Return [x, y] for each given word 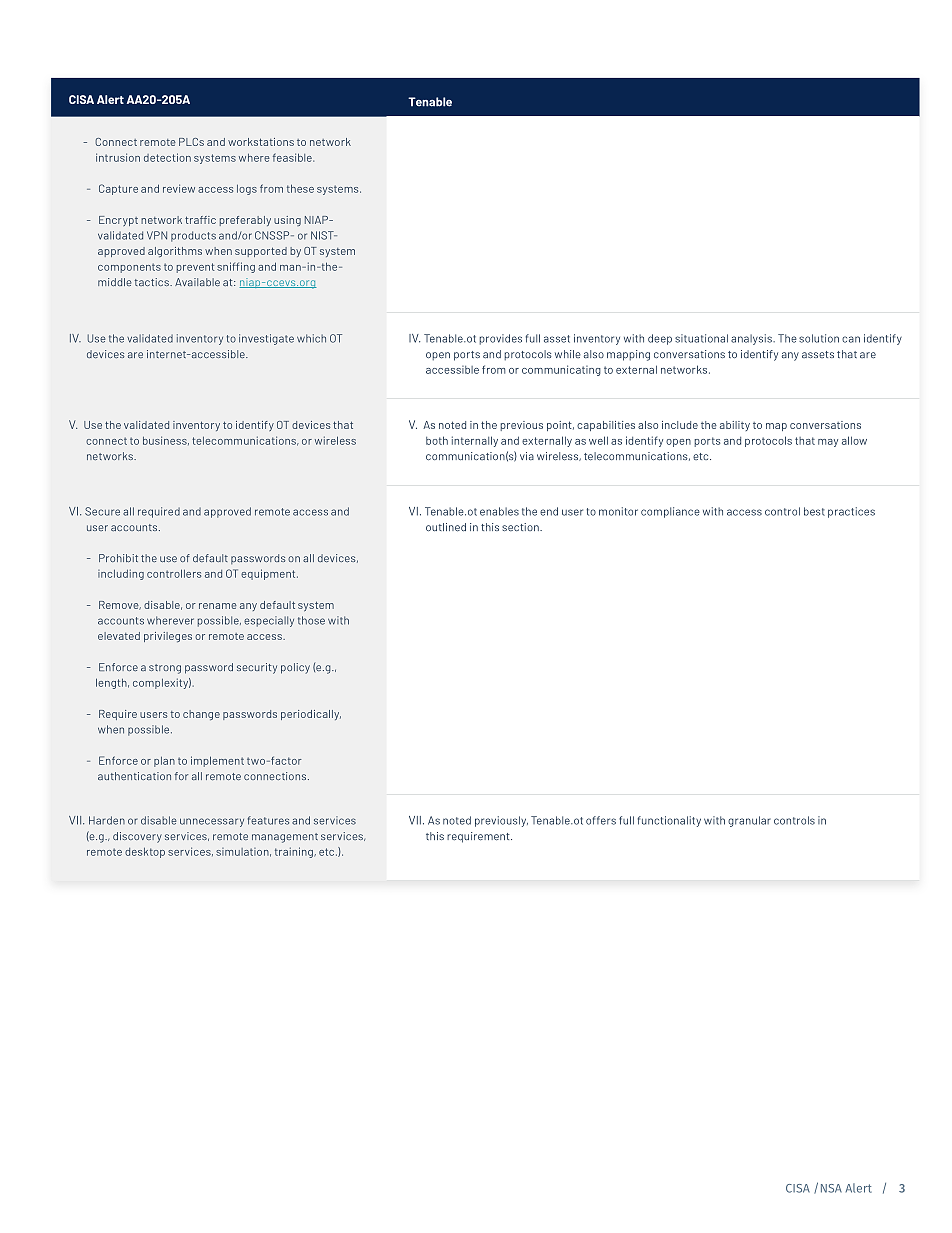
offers [601, 820]
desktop [145, 852]
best [814, 511]
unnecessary [212, 822]
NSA [831, 1188]
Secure [102, 511]
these [300, 188]
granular [749, 821]
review [179, 188]
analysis [752, 339]
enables [499, 511]
